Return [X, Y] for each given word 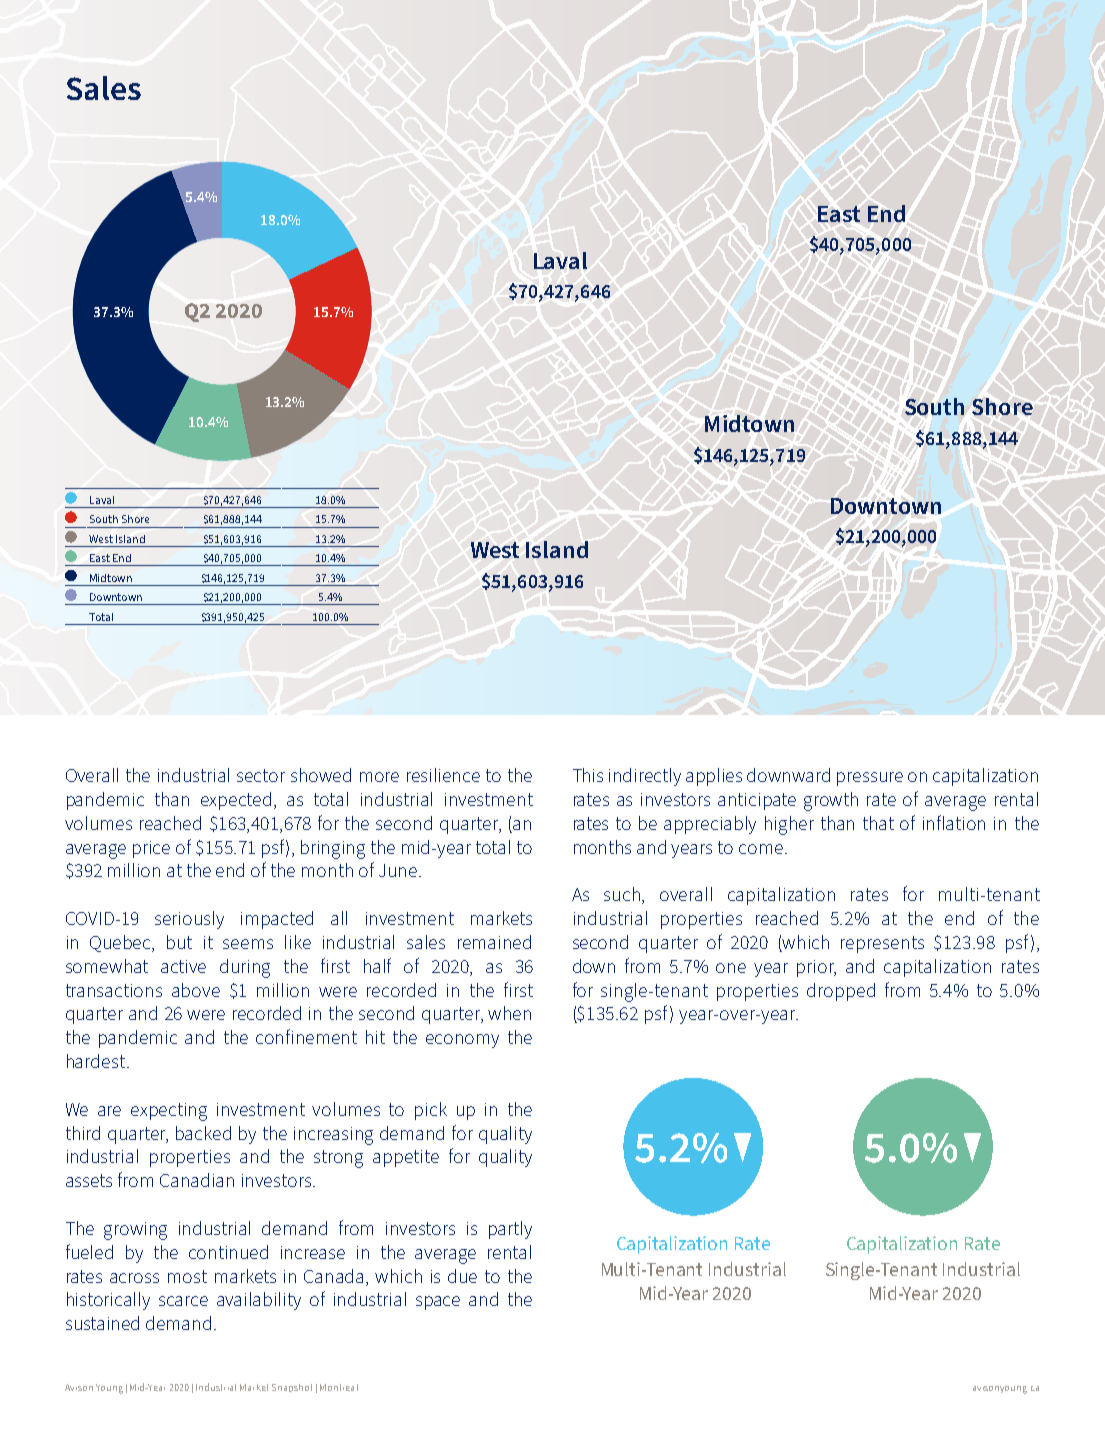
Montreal [339, 1387]
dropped [841, 992]
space [438, 1303]
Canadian [197, 1180]
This [588, 775]
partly [510, 1230]
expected [236, 801]
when [509, 1013]
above [196, 990]
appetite [406, 1158]
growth [831, 801]
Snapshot [292, 1388]
